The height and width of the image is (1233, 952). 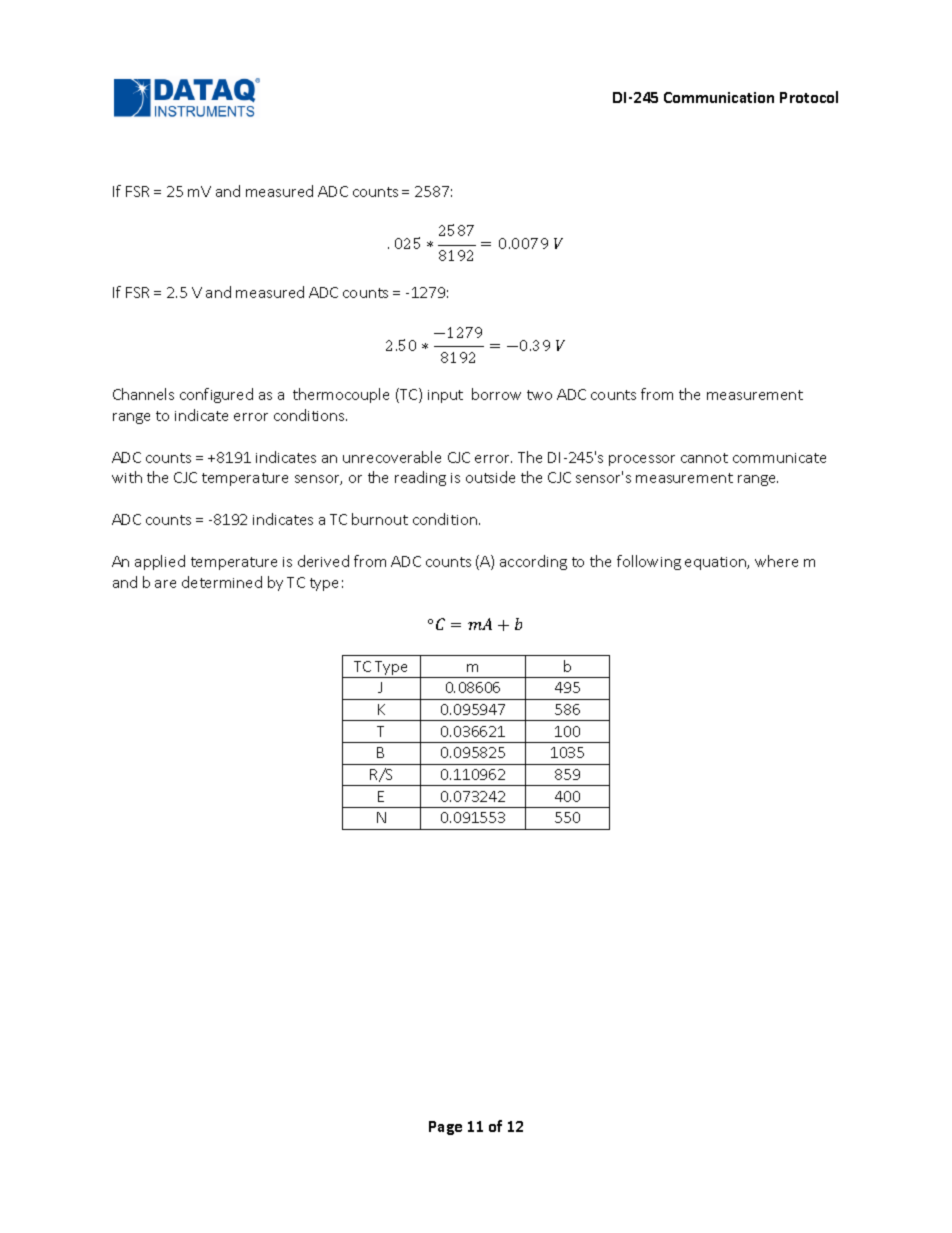 I want to click on cannot, so click(x=704, y=458).
